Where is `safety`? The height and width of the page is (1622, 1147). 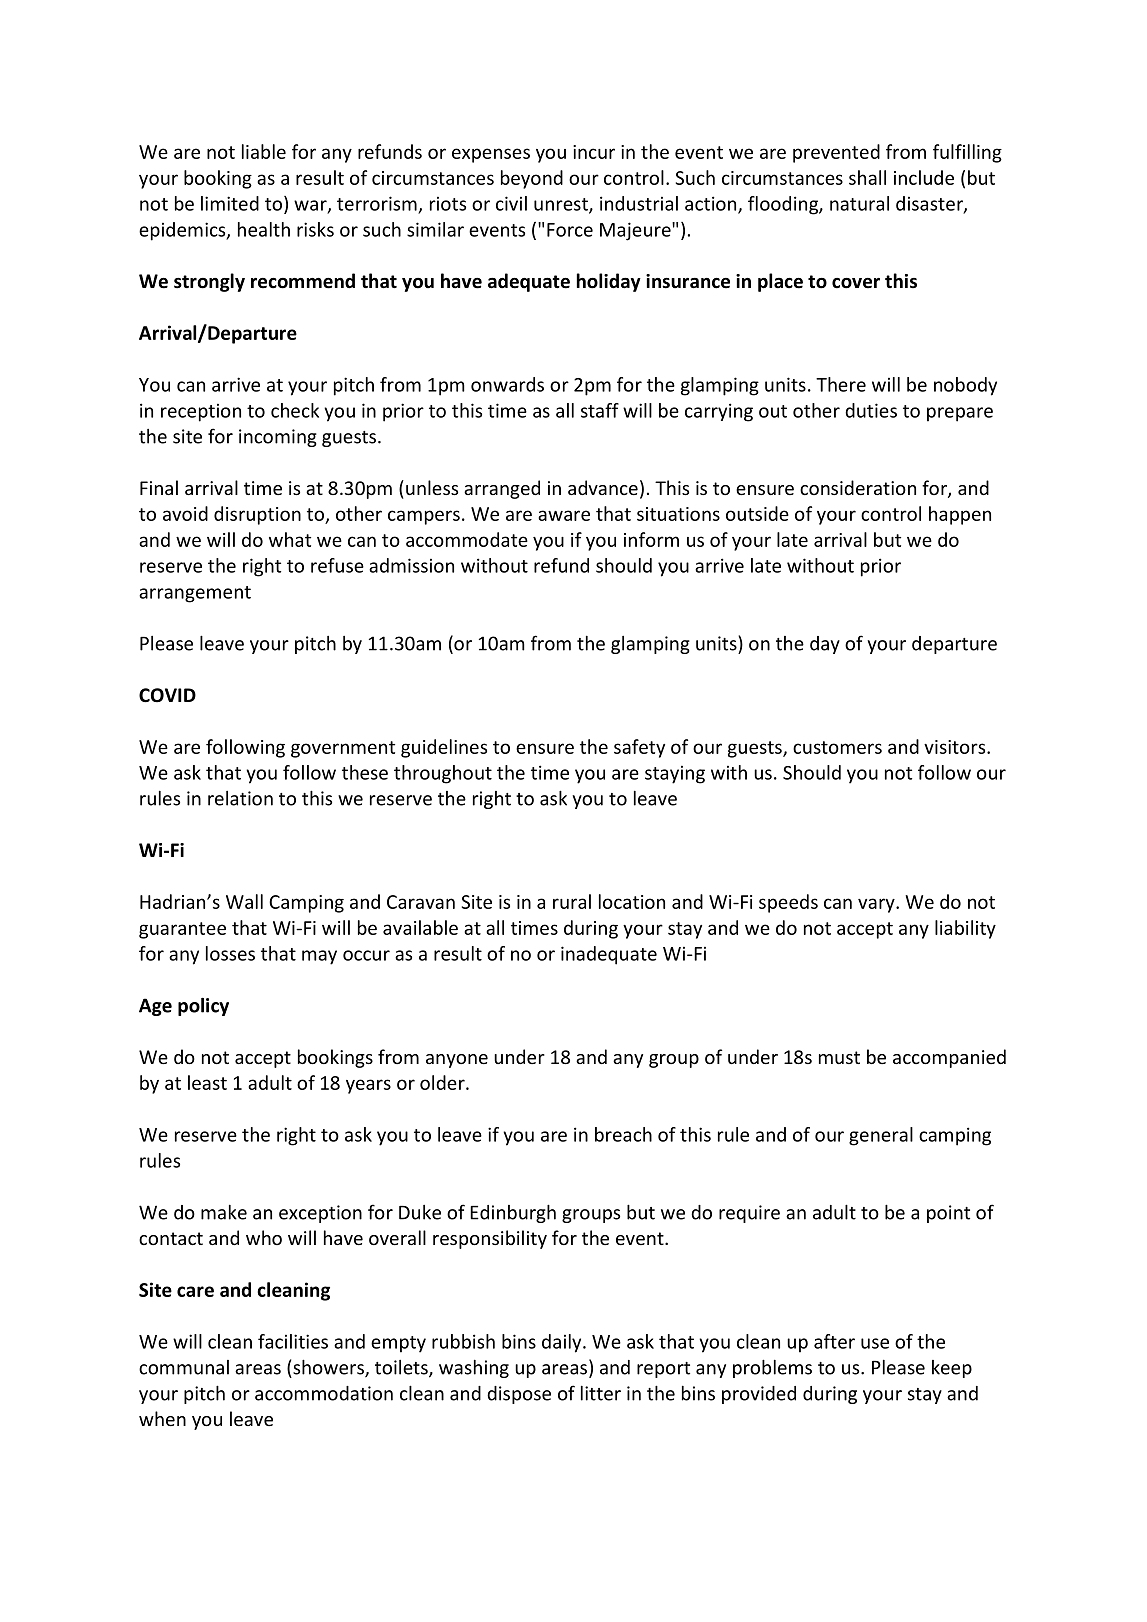 safety is located at coordinates (639, 748).
